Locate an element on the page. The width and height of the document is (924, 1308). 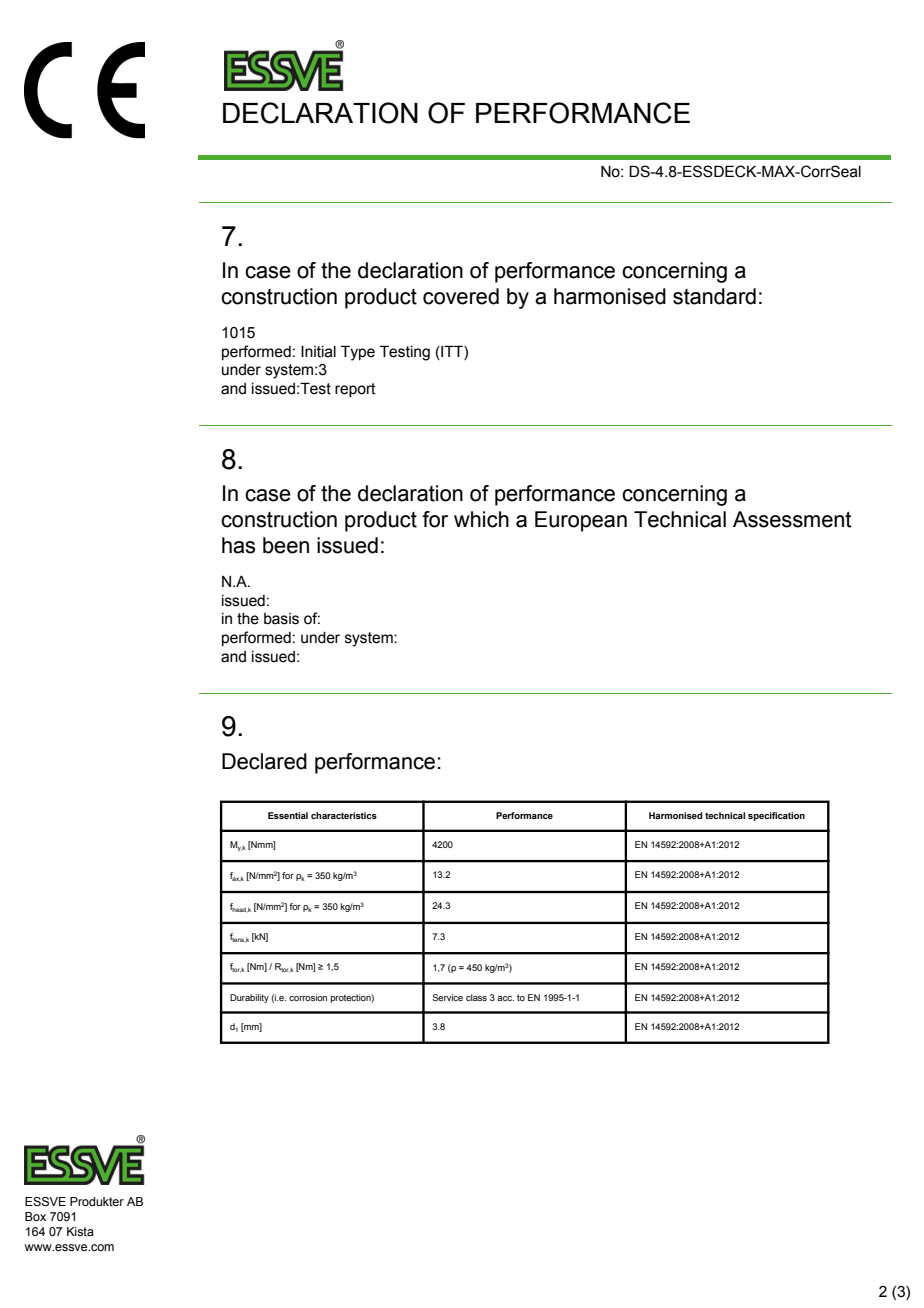
which is located at coordinates (481, 519).
